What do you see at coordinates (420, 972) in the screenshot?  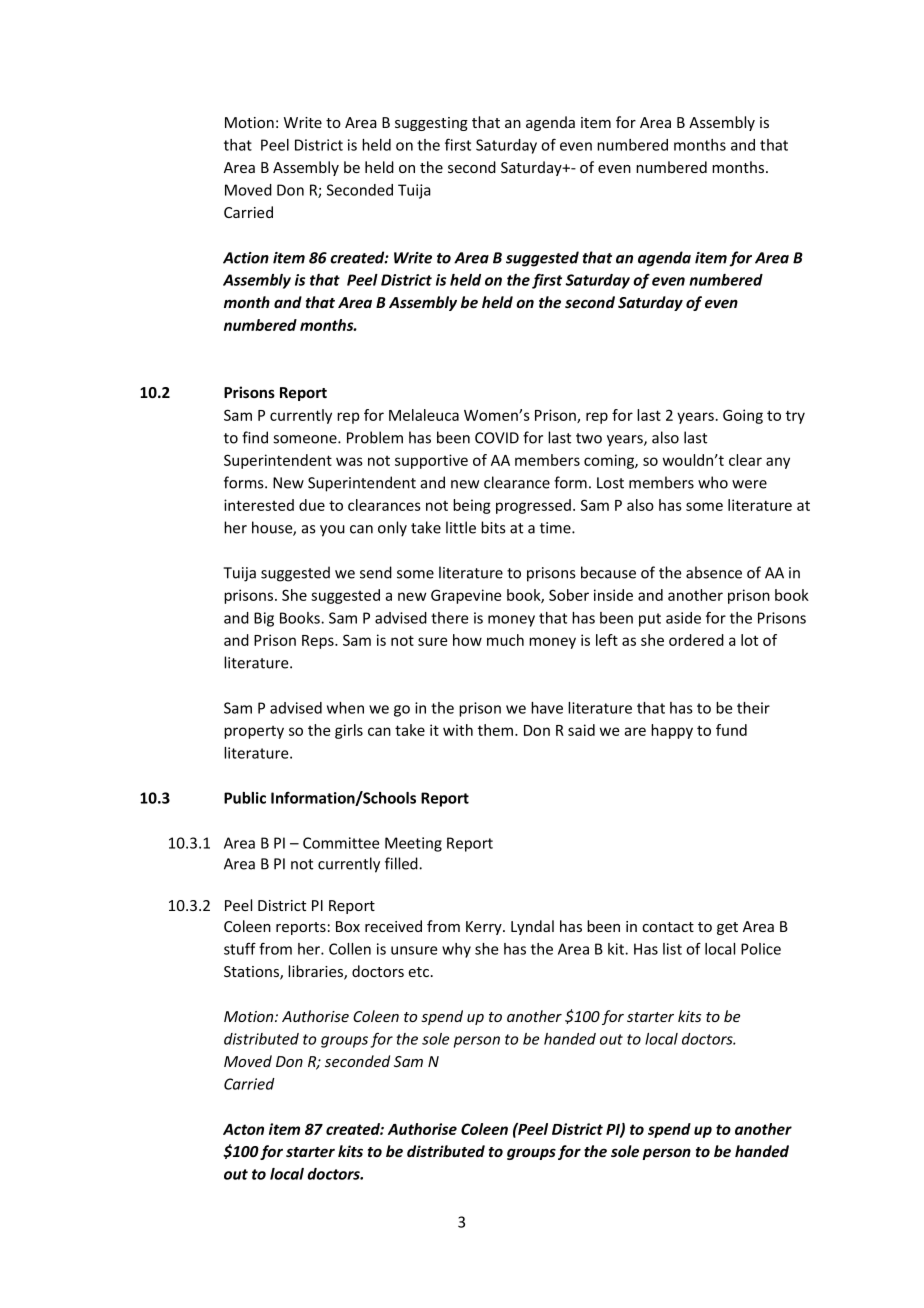 I see `etc` at bounding box center [420, 972].
